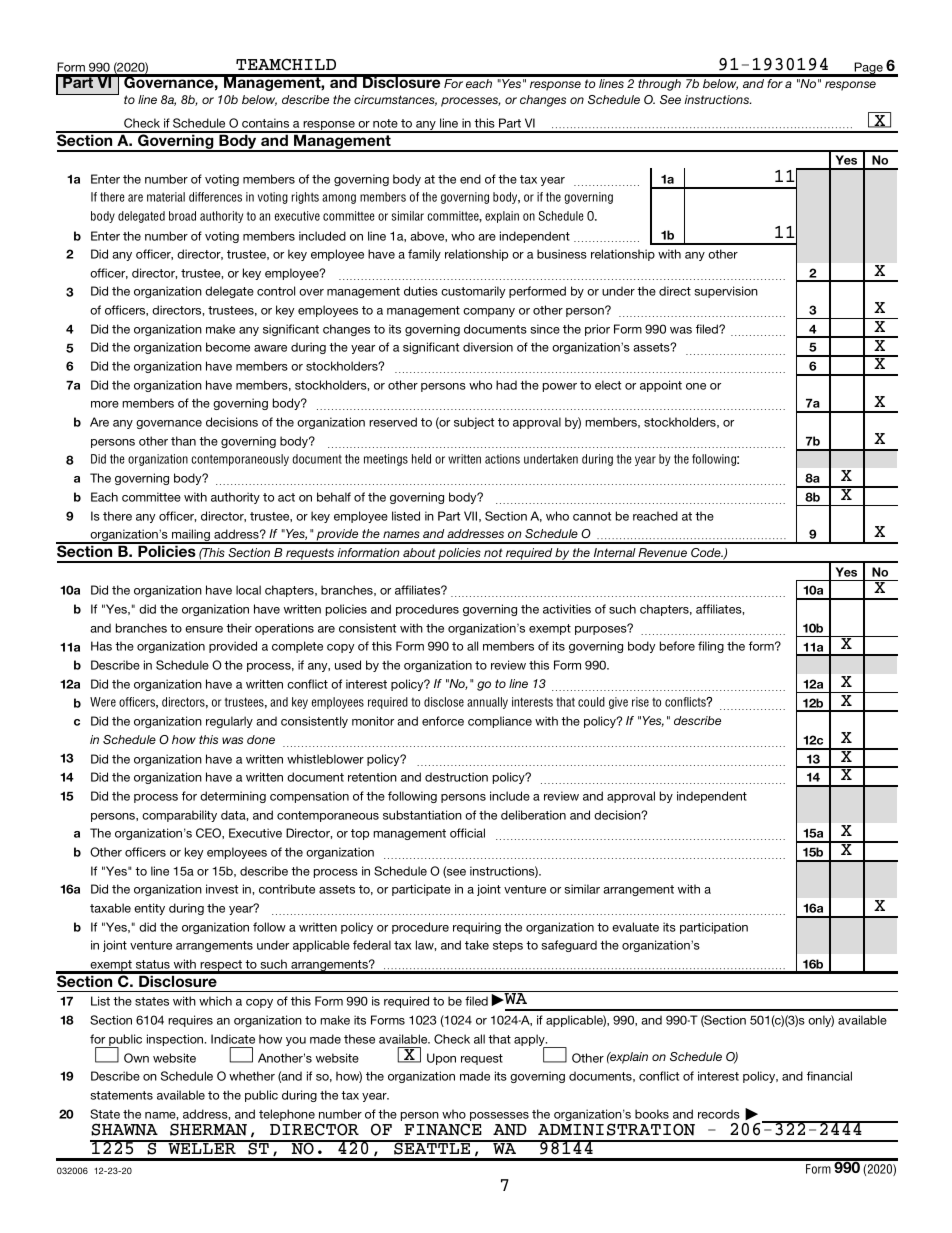  I want to click on broad, so click(182, 216).
